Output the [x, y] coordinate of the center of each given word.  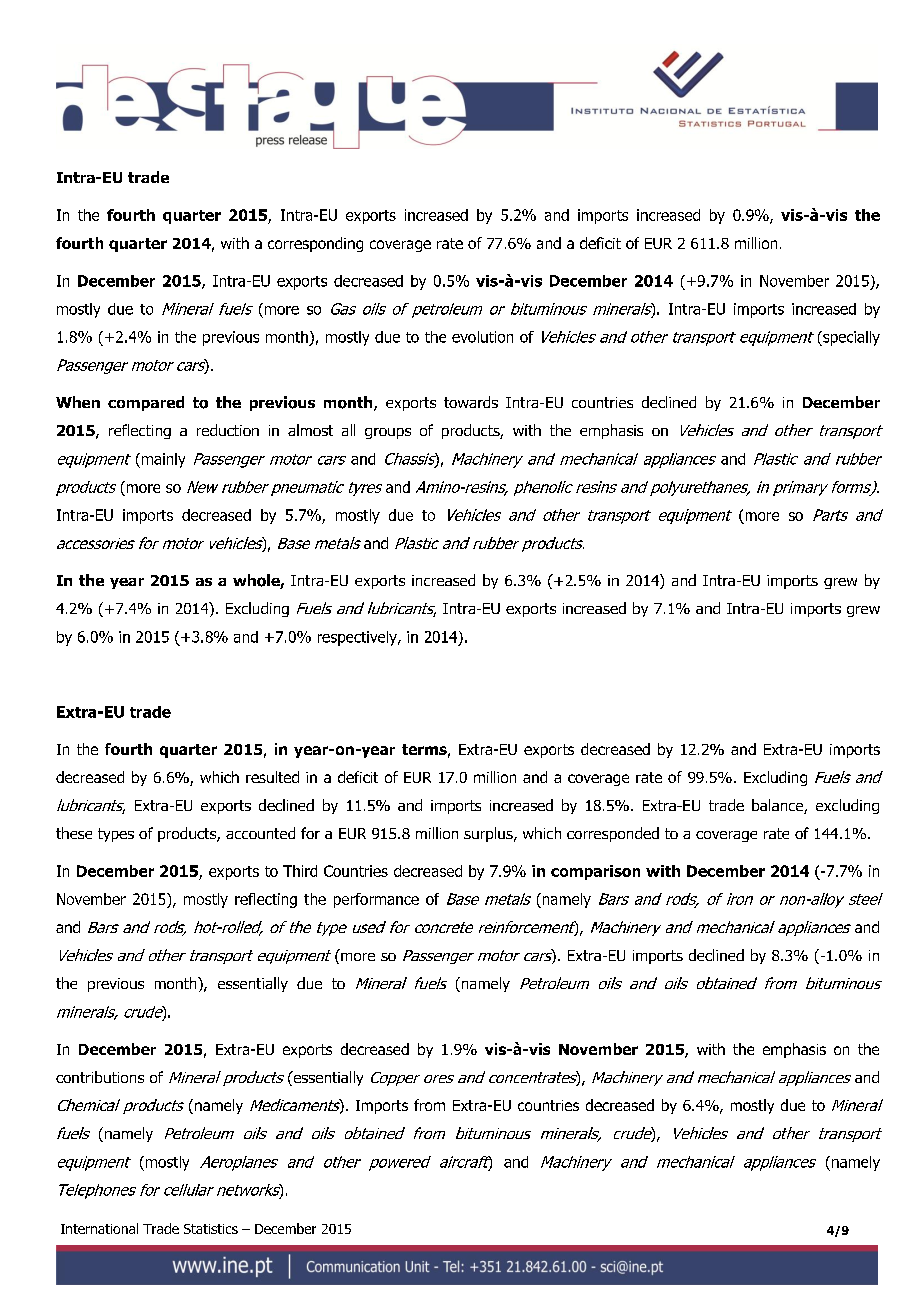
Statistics [211, 1229]
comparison [595, 872]
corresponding [315, 244]
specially [850, 338]
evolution [482, 337]
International [99, 1228]
